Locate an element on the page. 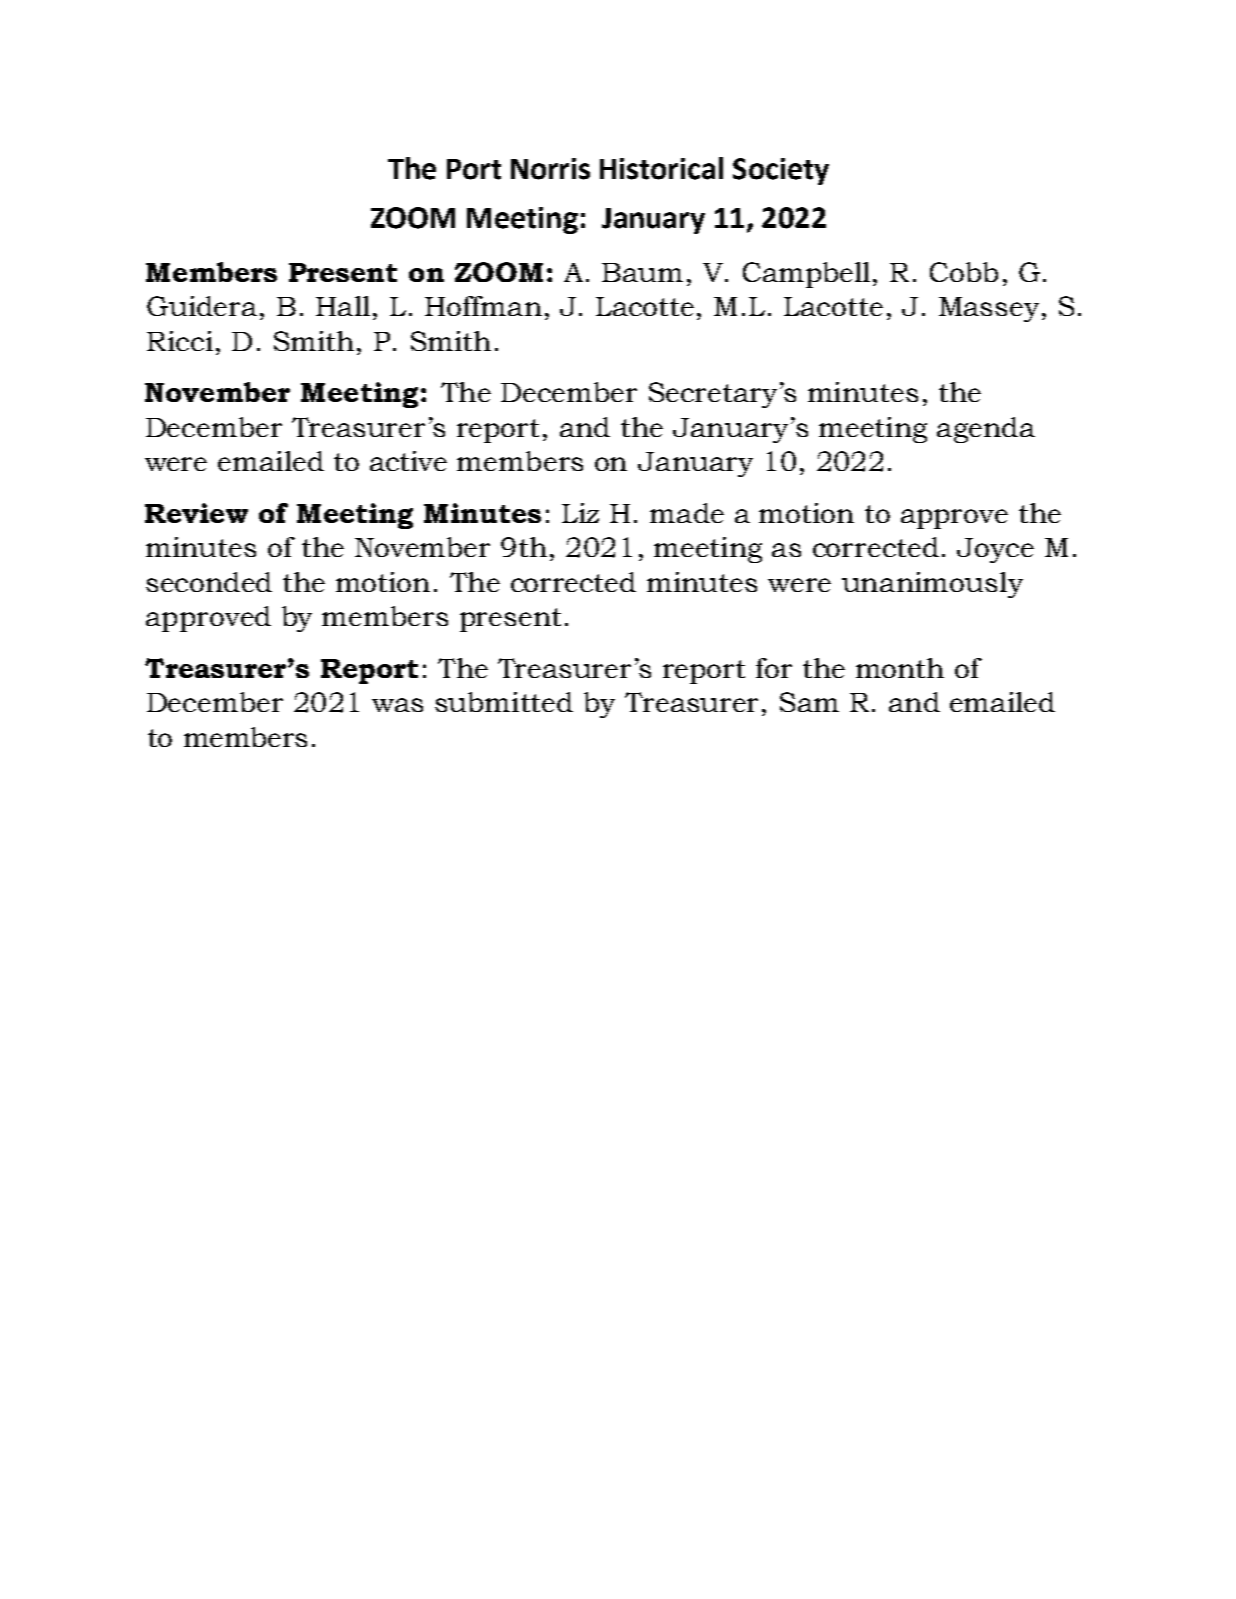 Image resolution: width=1236 pixels, height=1599 pixels. Hoffman is located at coordinates (483, 306).
